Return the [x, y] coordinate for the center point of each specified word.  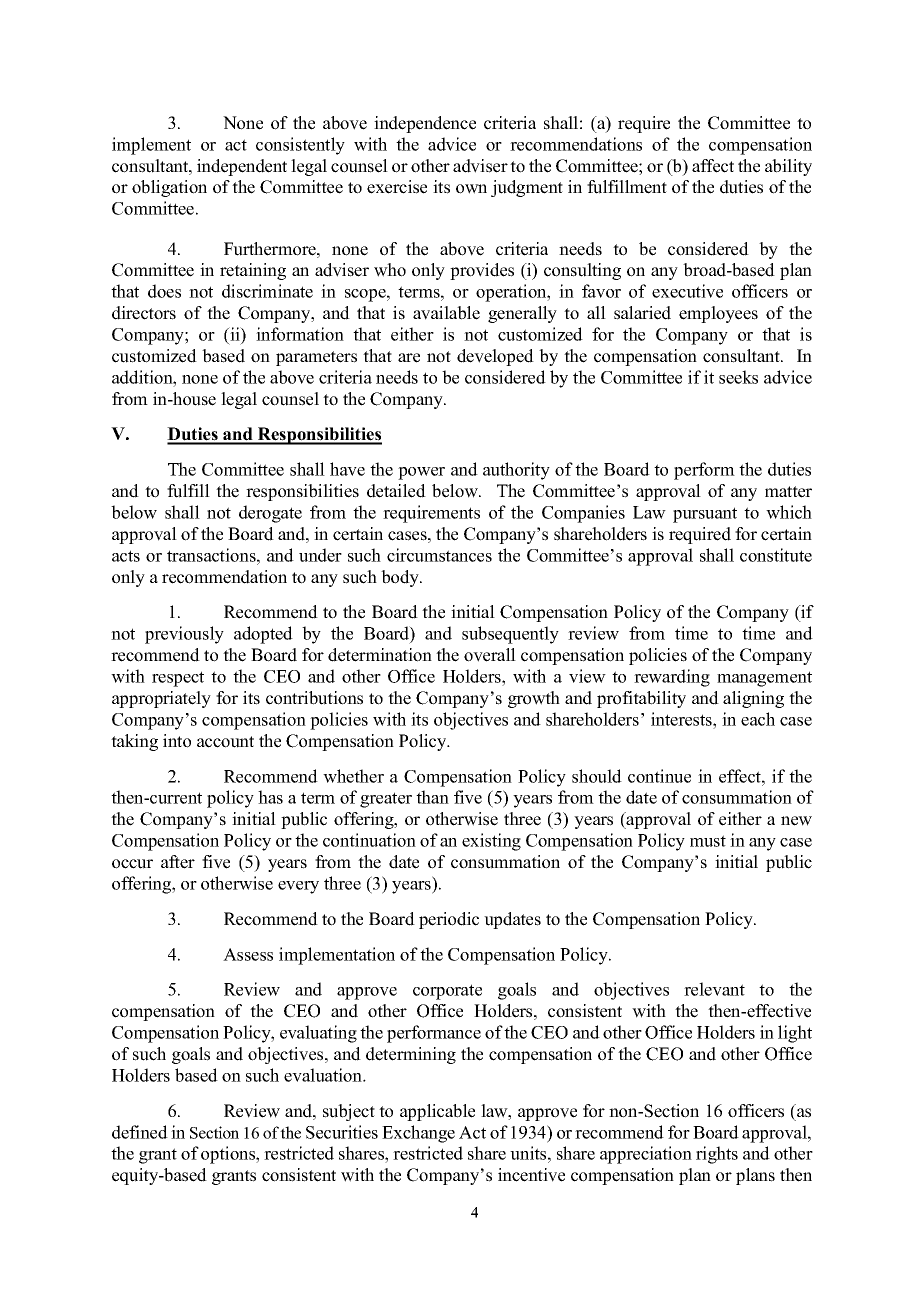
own [471, 189]
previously [184, 635]
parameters [316, 358]
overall [490, 655]
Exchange [418, 1134]
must [708, 841]
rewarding [672, 678]
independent [242, 167]
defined [140, 1132]
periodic [449, 920]
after [178, 862]
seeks [738, 377]
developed [495, 357]
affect [713, 166]
